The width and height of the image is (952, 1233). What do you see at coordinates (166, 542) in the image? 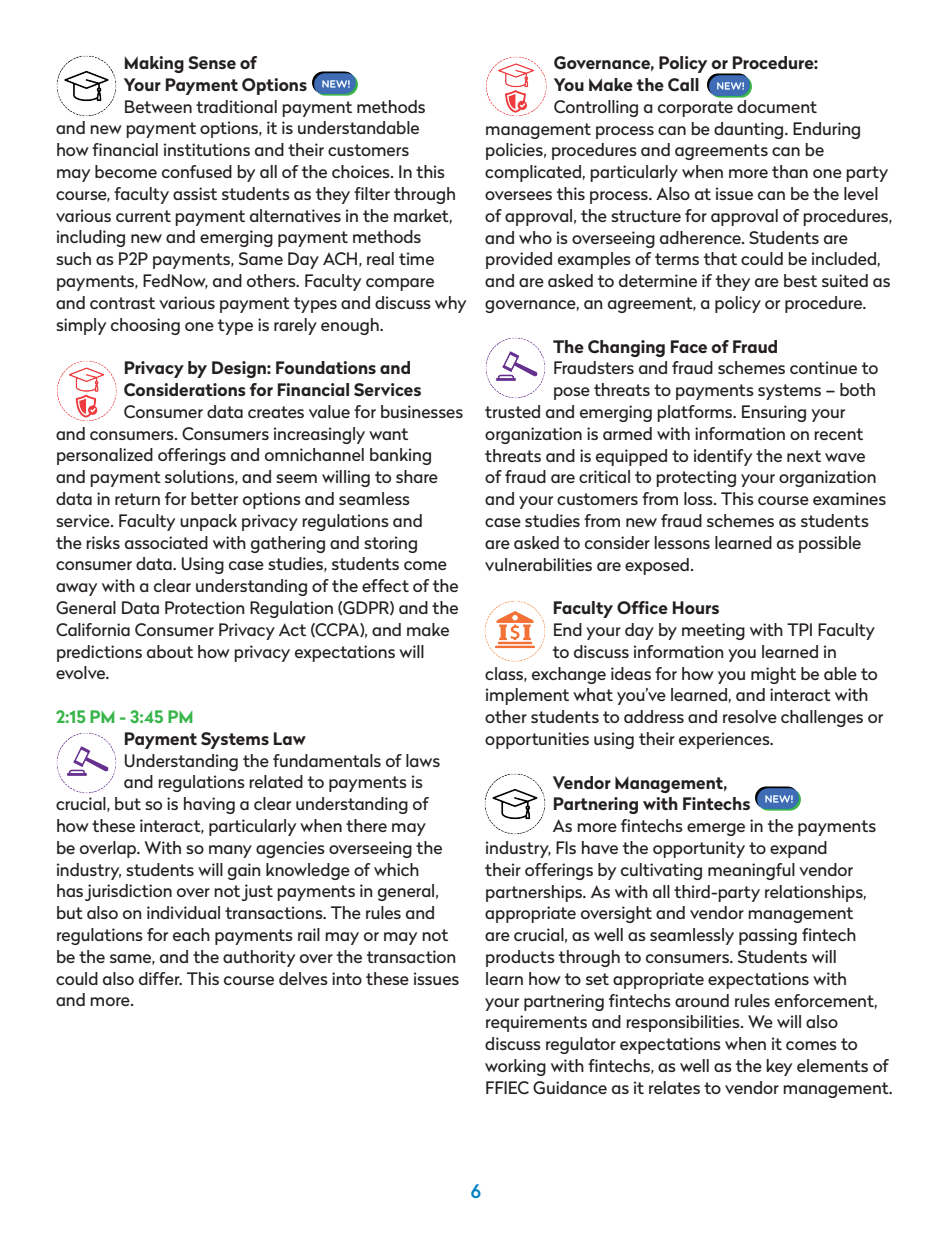
I see `associated` at bounding box center [166, 542].
